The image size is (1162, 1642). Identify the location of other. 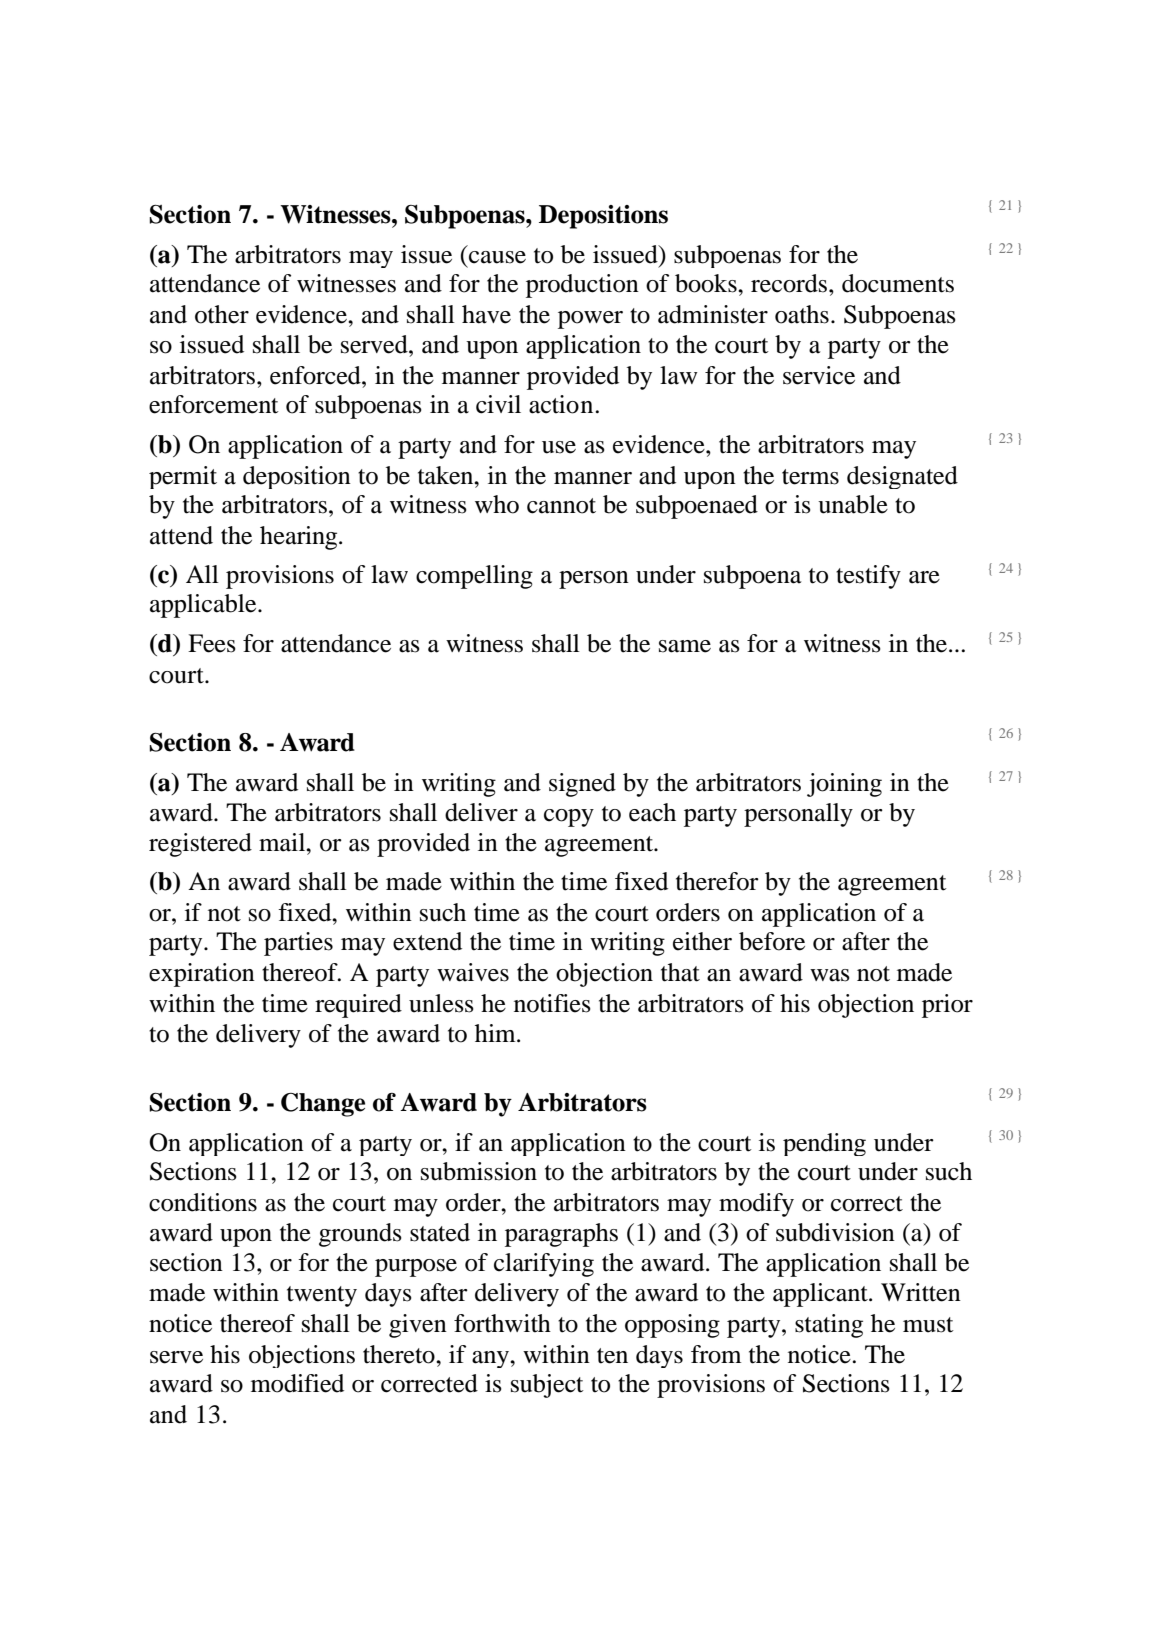
(222, 314).
